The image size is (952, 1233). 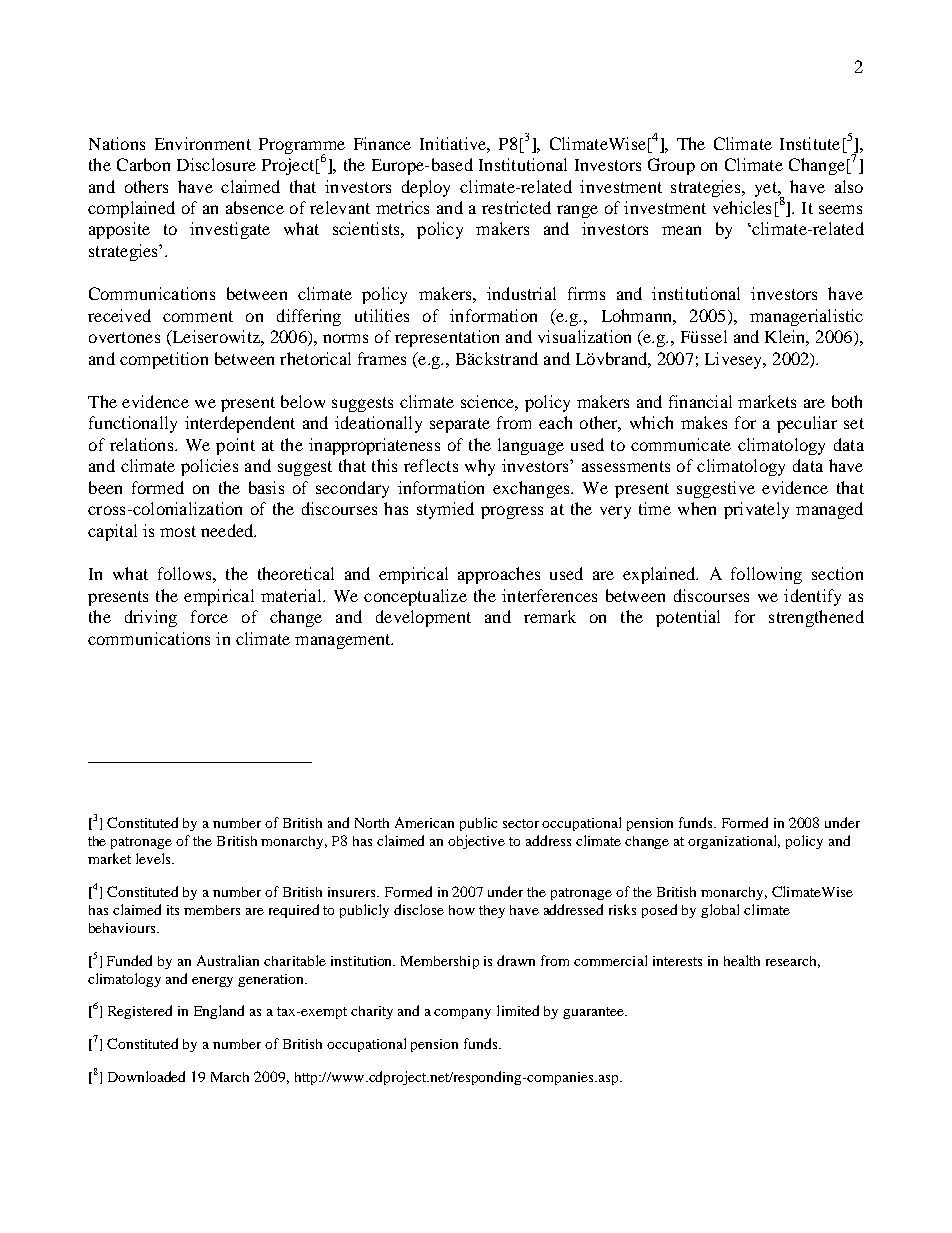 What do you see at coordinates (816, 618) in the screenshot?
I see `strengthened` at bounding box center [816, 618].
